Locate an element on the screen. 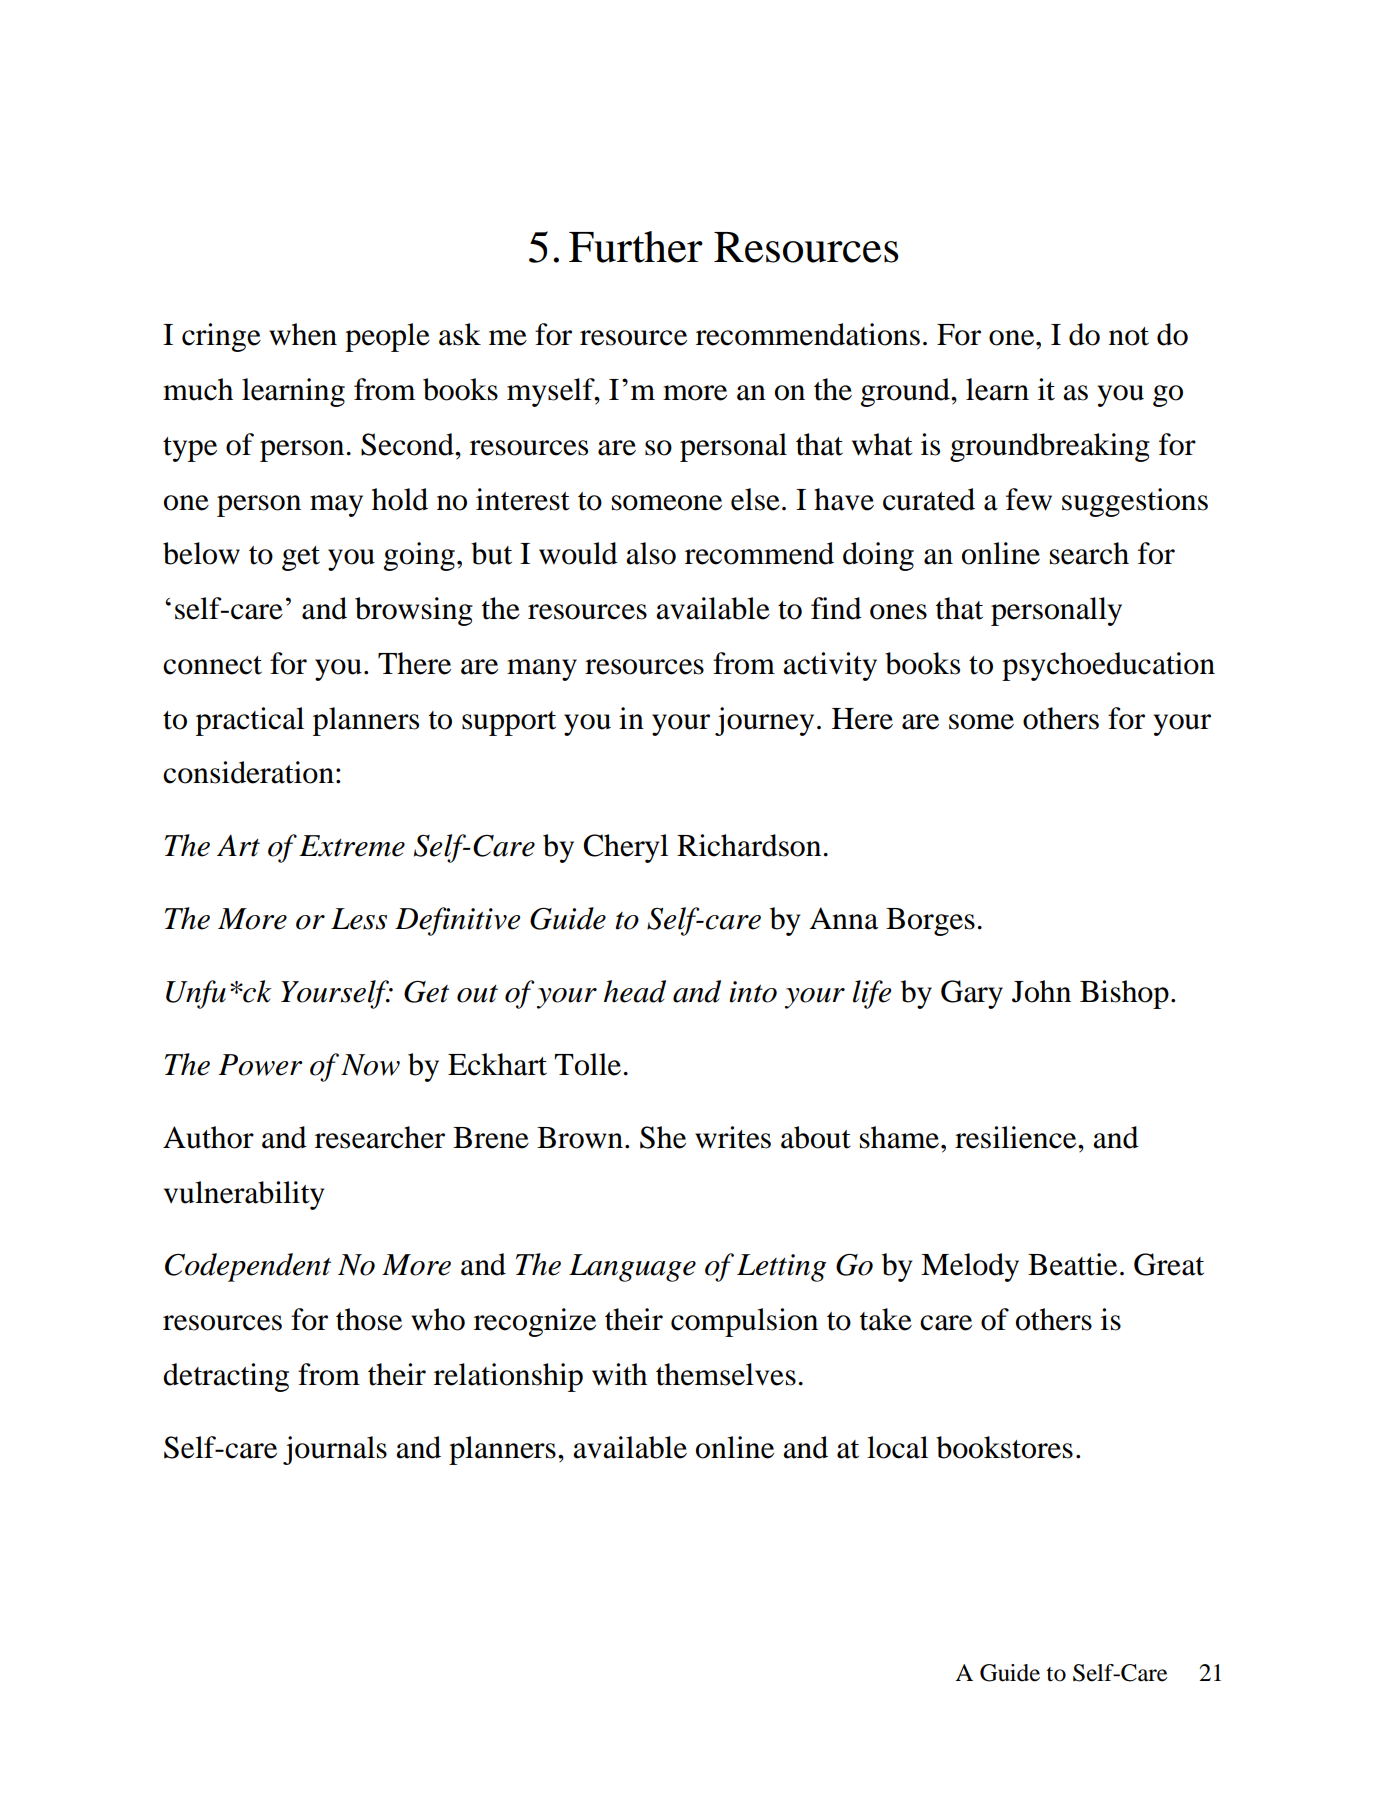 The image size is (1387, 1795). themselves is located at coordinates (726, 1374).
